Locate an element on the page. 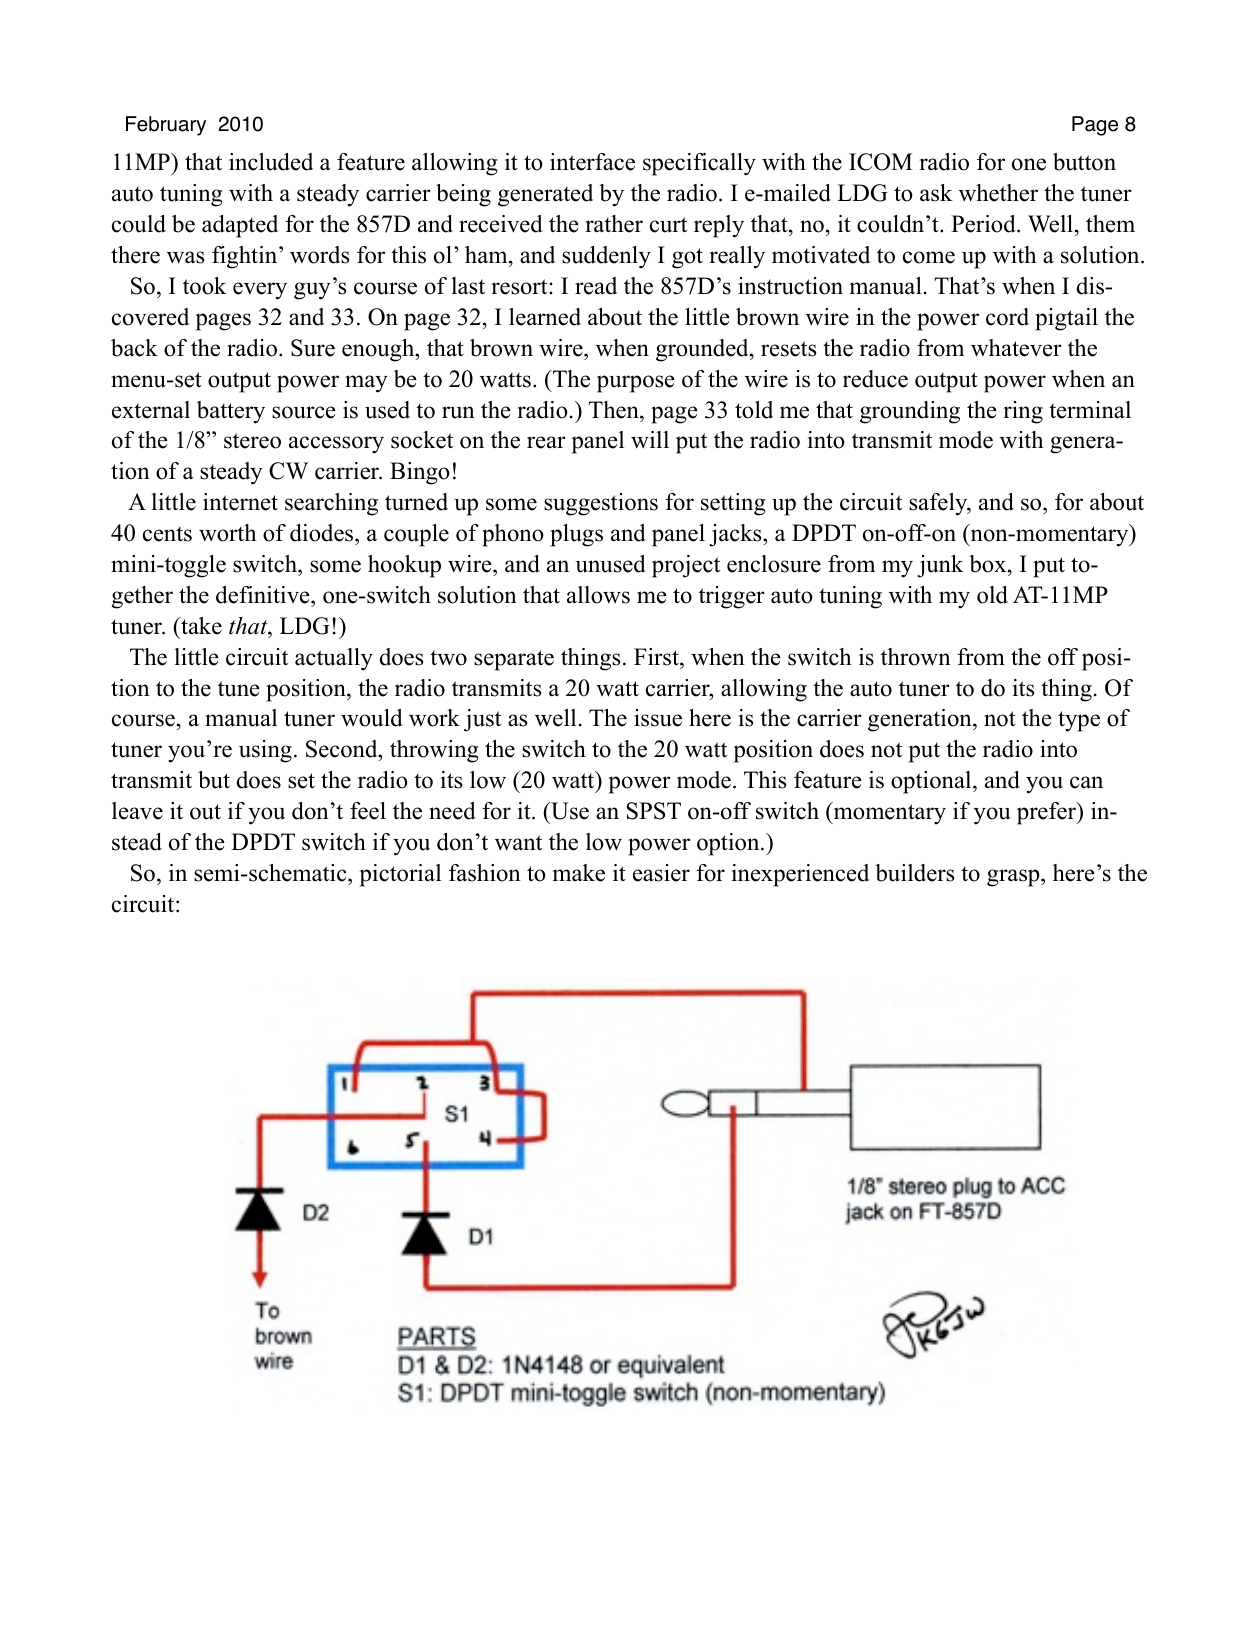  whether is located at coordinates (998, 193).
